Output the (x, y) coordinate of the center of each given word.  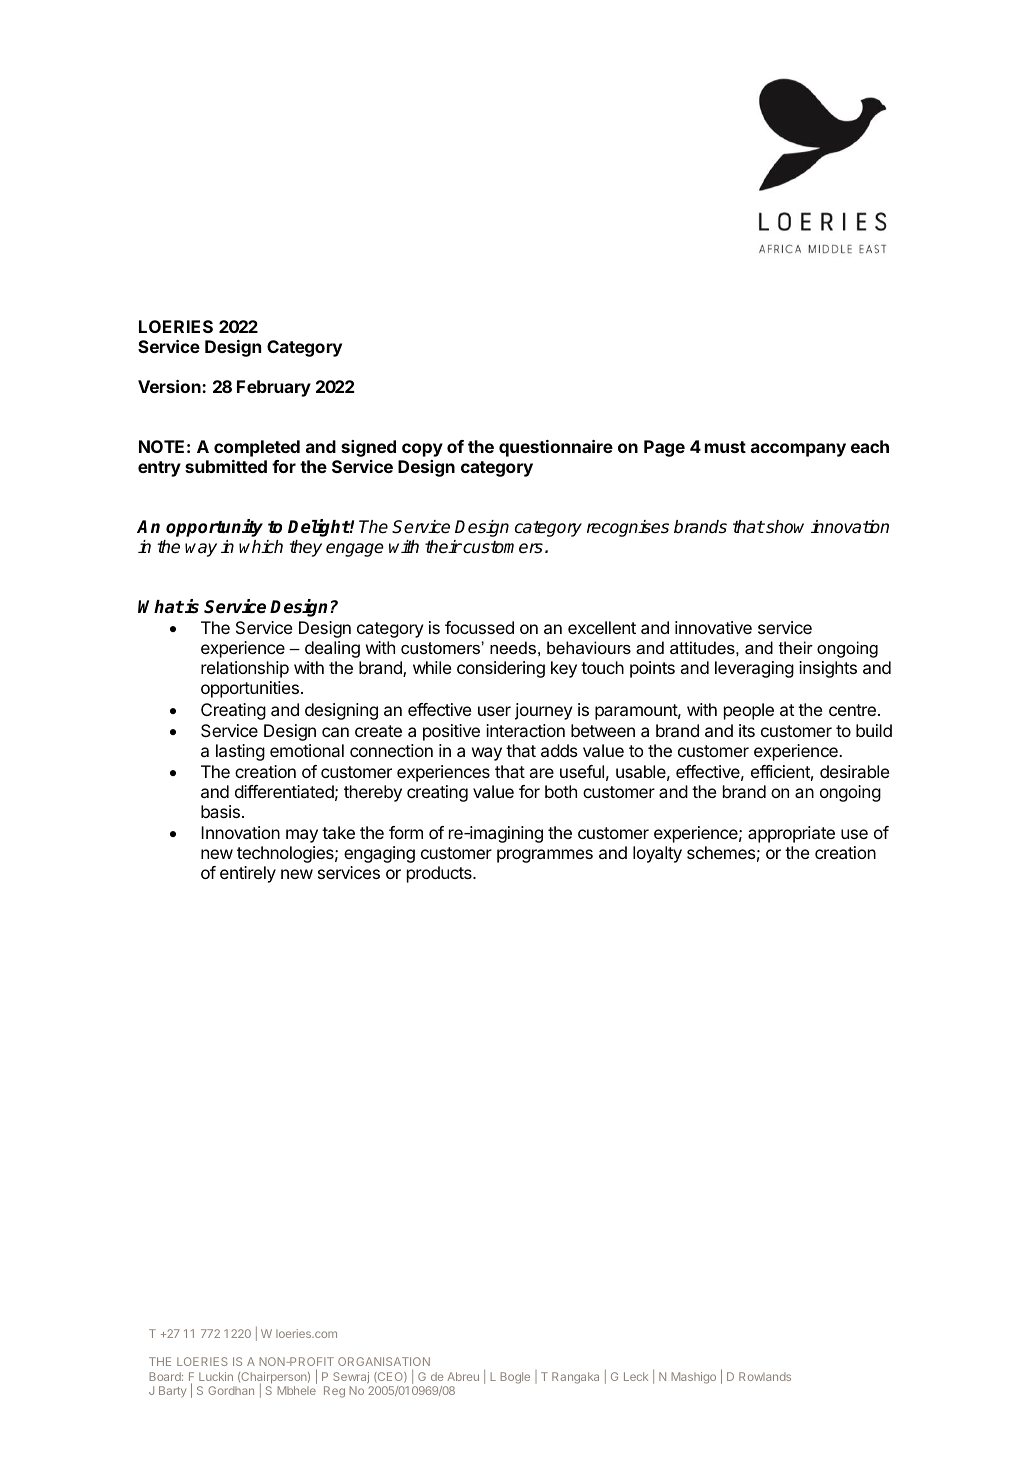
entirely (248, 874)
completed (257, 448)
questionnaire (556, 448)
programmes (545, 856)
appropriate (791, 834)
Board (166, 1376)
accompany (798, 450)
